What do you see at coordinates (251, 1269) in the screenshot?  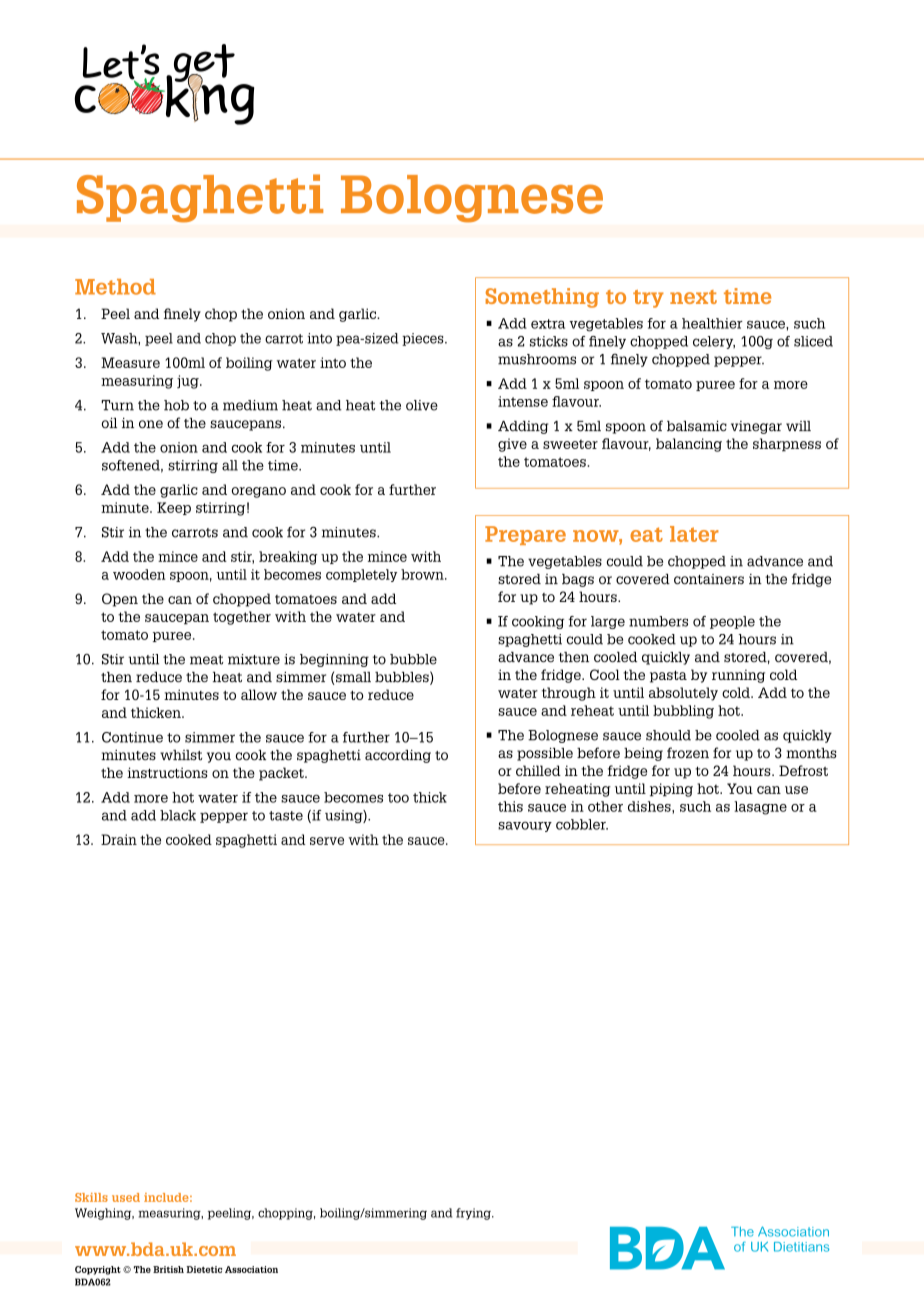 I see `Association` at bounding box center [251, 1269].
